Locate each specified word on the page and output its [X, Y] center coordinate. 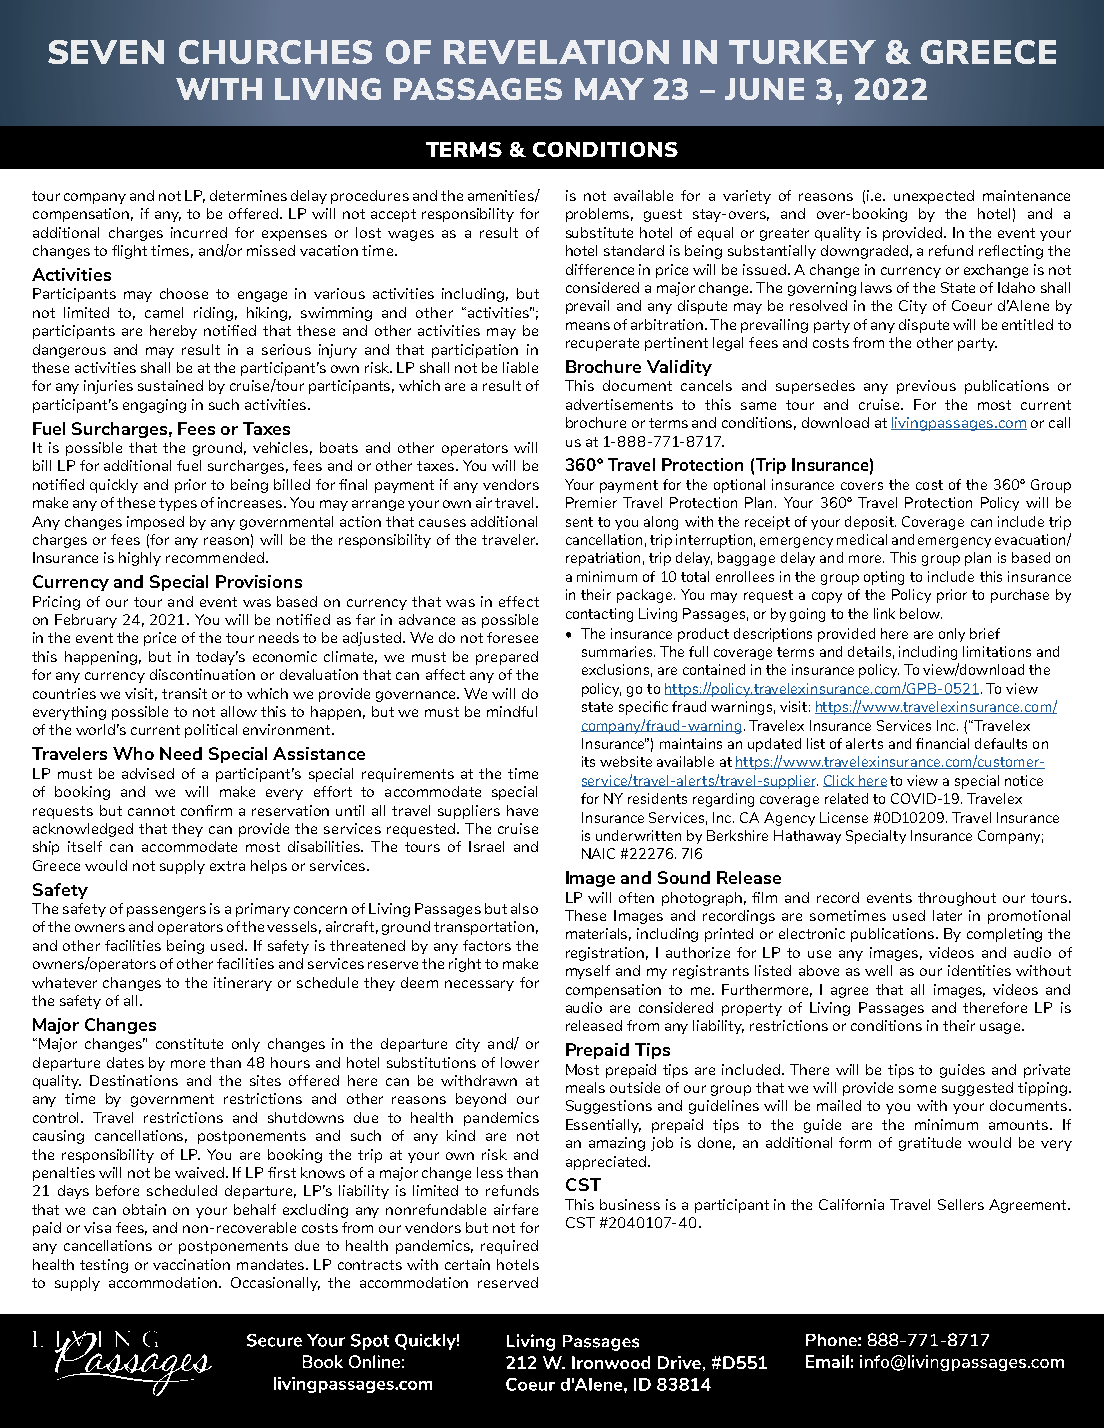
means [588, 326]
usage [1000, 1028]
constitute [189, 1043]
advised [148, 773]
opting [884, 578]
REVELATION [556, 52]
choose [184, 293]
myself [588, 972]
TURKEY [802, 52]
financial [942, 743]
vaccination [191, 1264]
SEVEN [106, 52]
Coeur [972, 305]
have [522, 810]
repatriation [603, 559]
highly [140, 559]
